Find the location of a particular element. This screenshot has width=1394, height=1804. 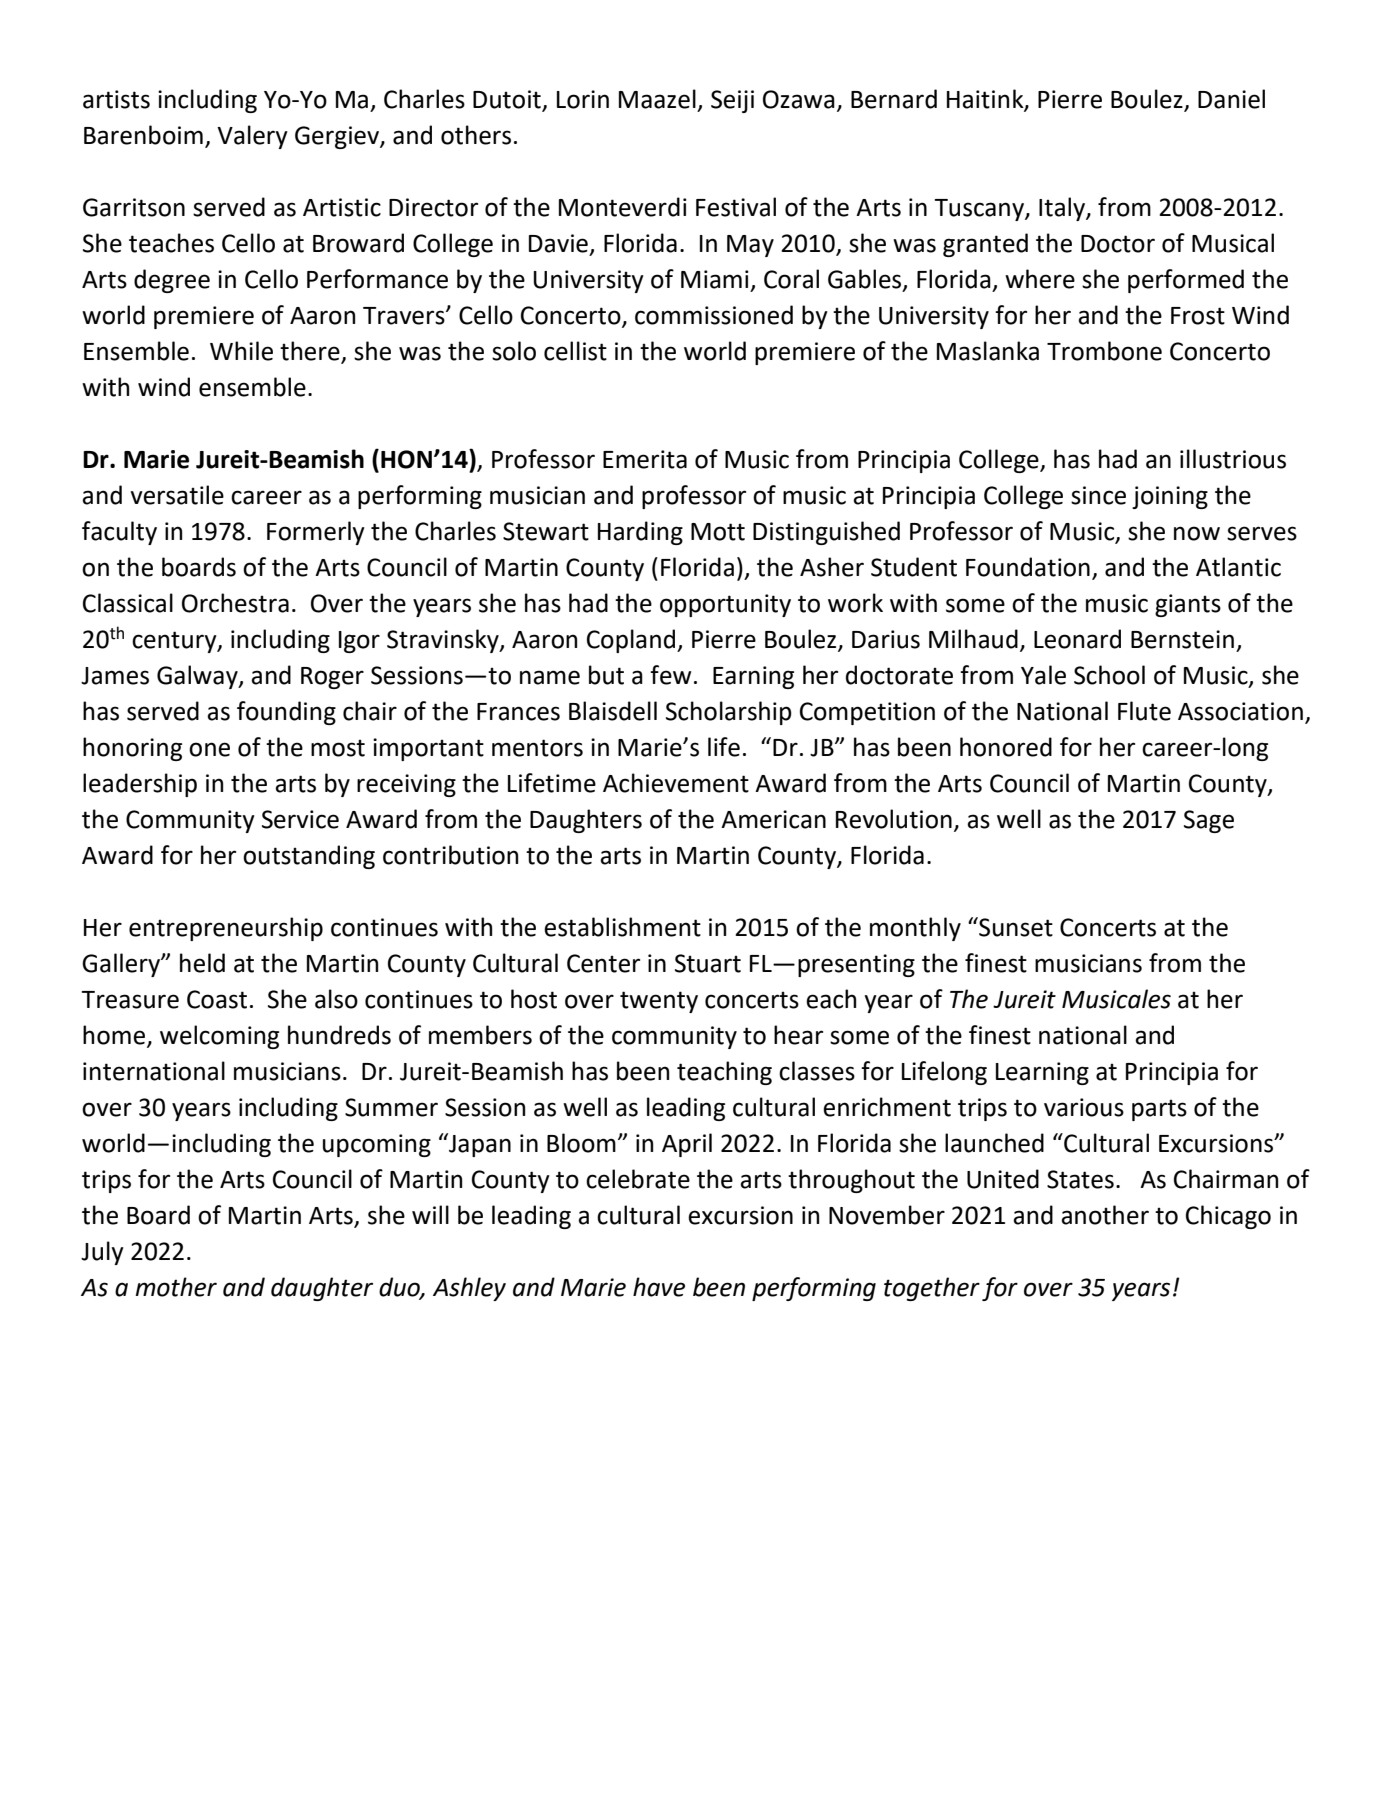

versatile is located at coordinates (177, 495).
